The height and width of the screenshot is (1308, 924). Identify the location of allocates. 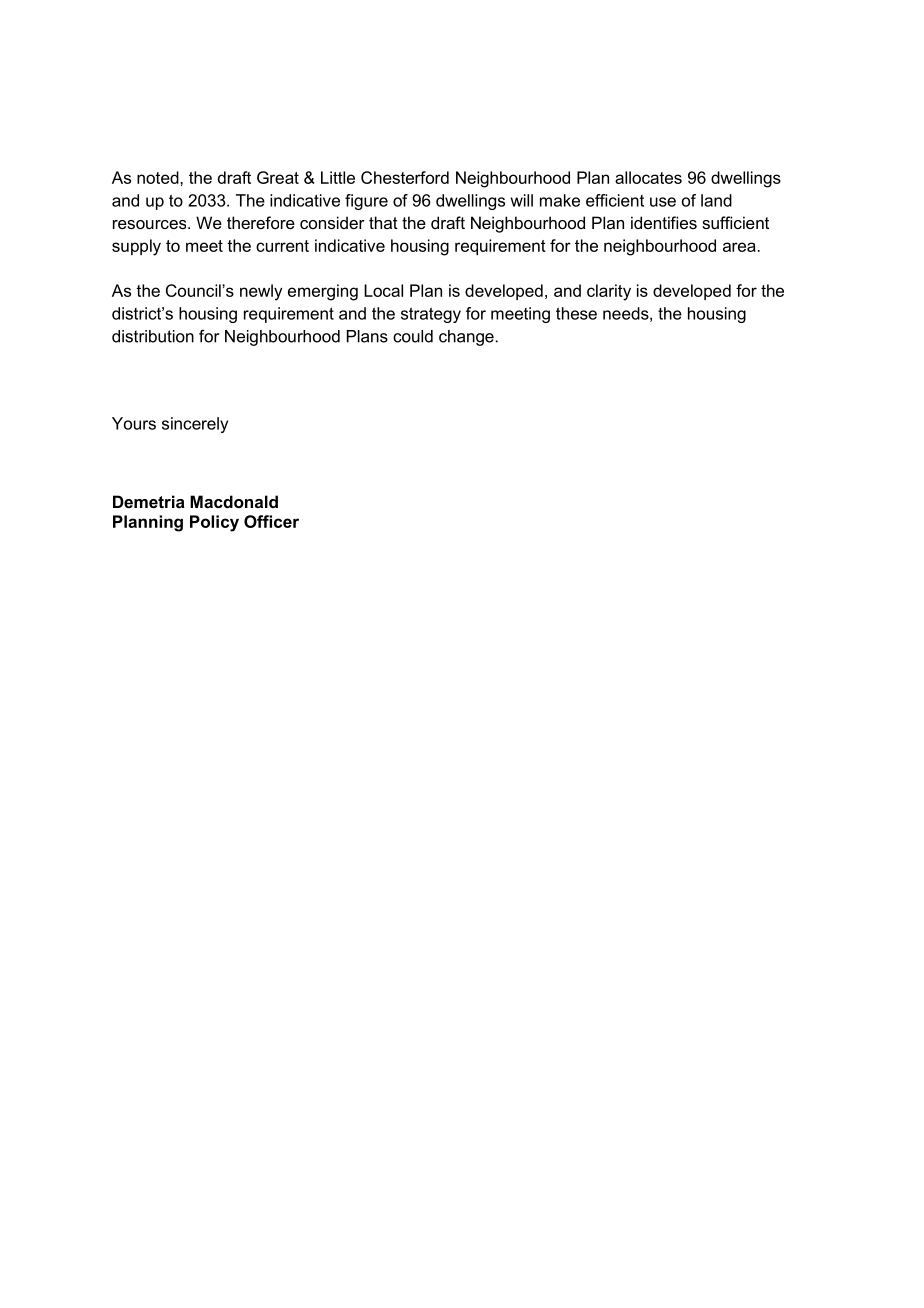
(648, 177).
